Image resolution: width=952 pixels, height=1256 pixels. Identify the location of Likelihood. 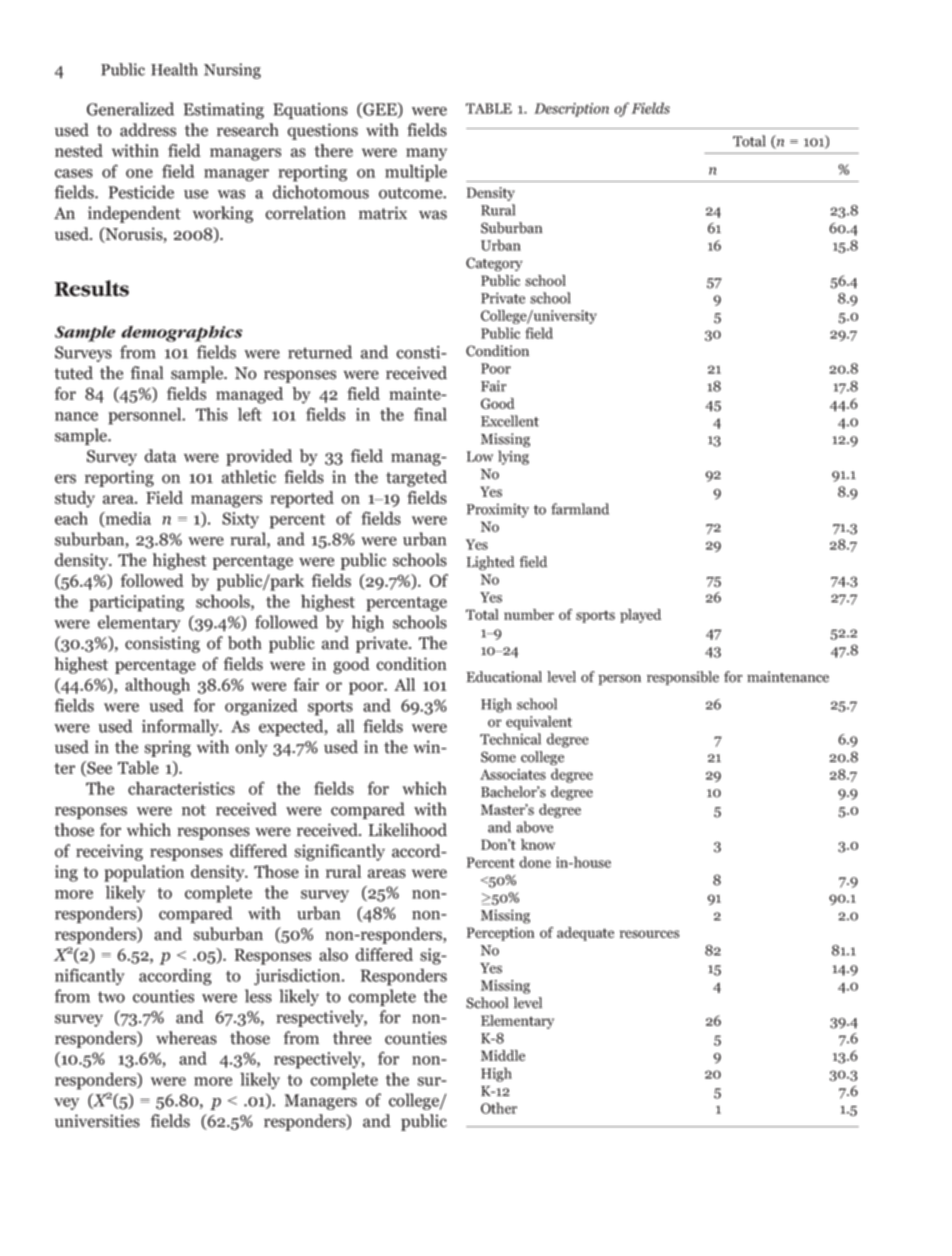
(408, 830).
